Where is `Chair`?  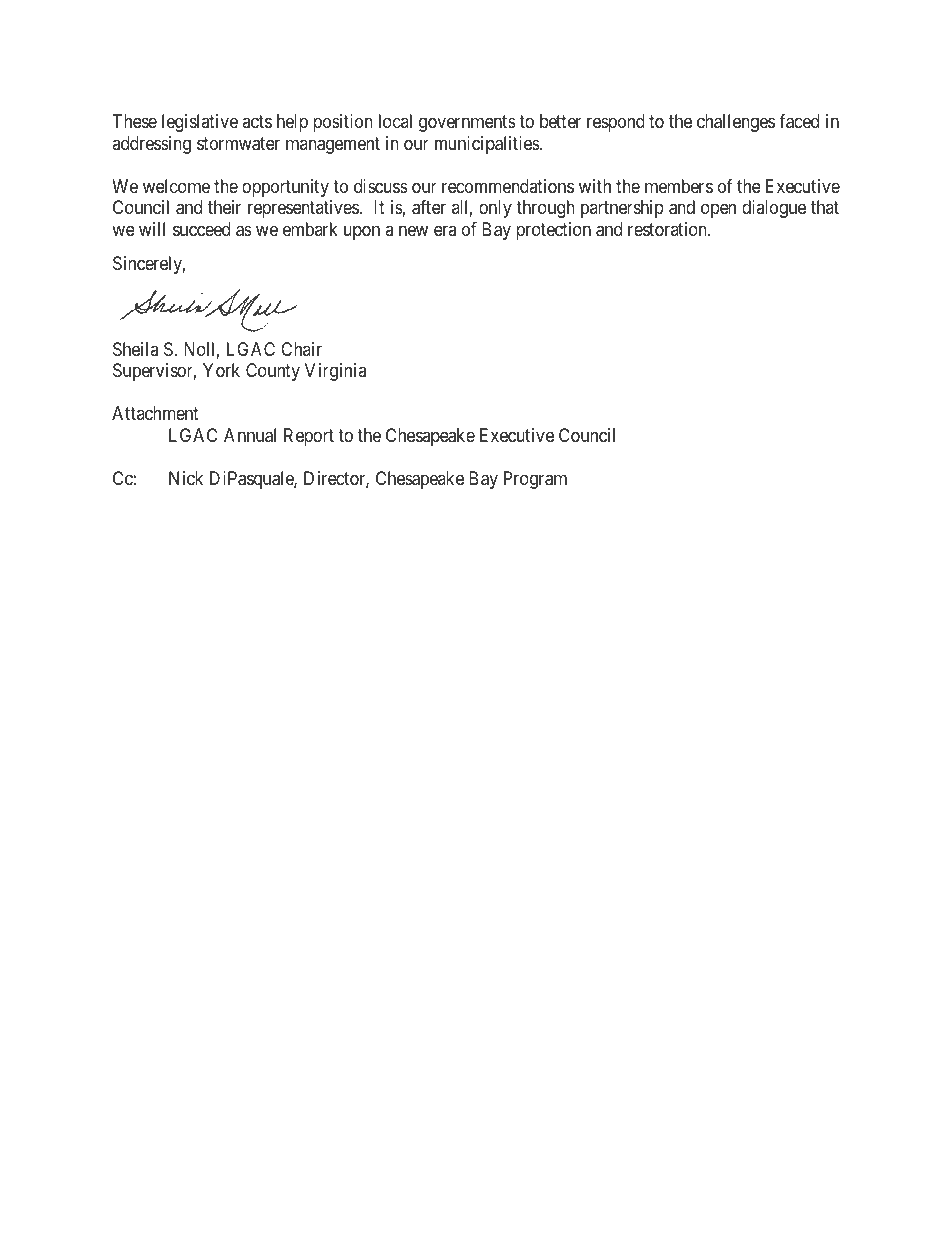
Chair is located at coordinates (301, 349).
